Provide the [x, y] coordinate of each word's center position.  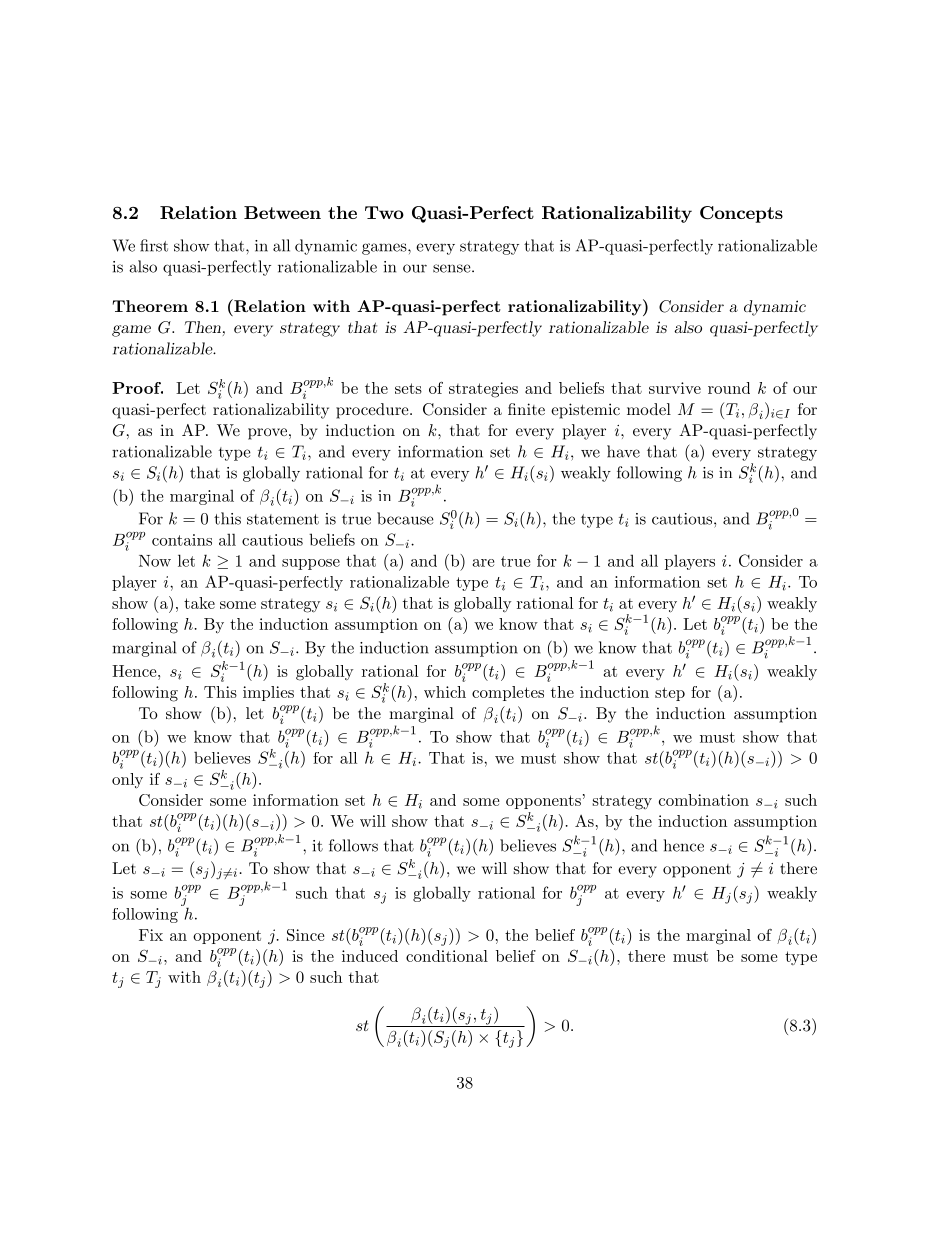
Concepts [741, 214]
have [623, 451]
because [405, 518]
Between [282, 212]
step [670, 694]
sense [452, 268]
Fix [151, 935]
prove [267, 434]
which [445, 692]
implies [268, 693]
